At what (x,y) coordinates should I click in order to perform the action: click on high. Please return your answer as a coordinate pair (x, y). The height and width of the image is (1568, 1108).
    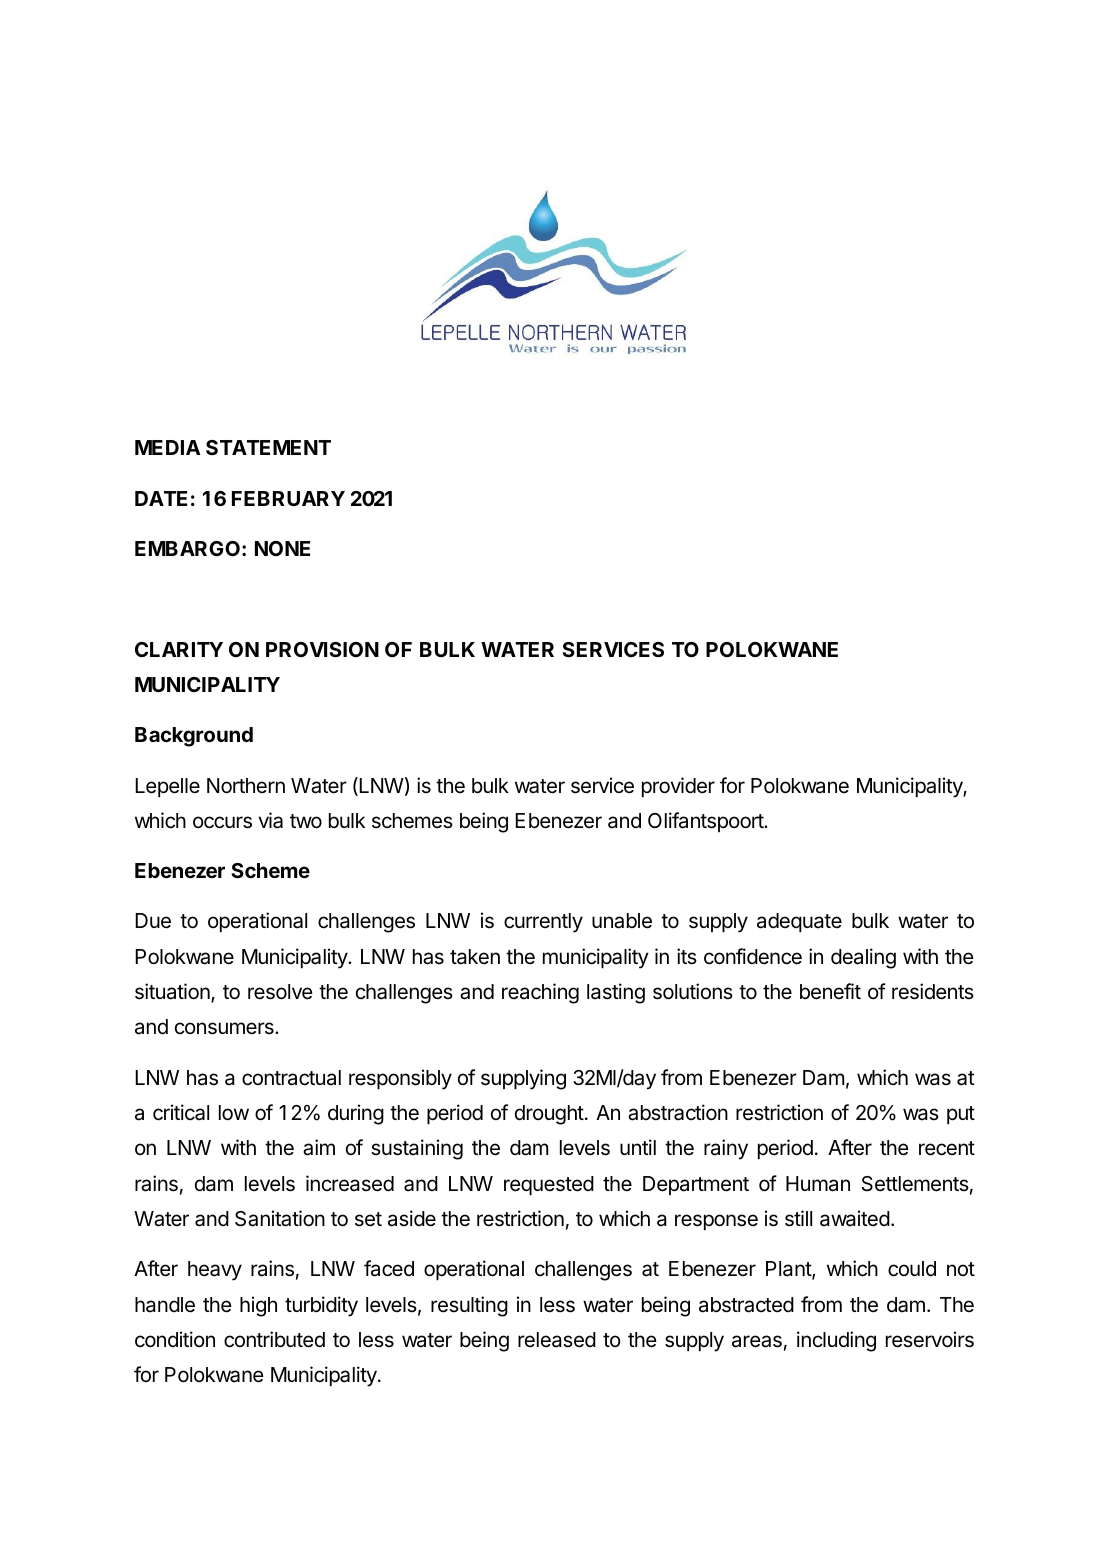
    Looking at the image, I should click on (258, 1306).
